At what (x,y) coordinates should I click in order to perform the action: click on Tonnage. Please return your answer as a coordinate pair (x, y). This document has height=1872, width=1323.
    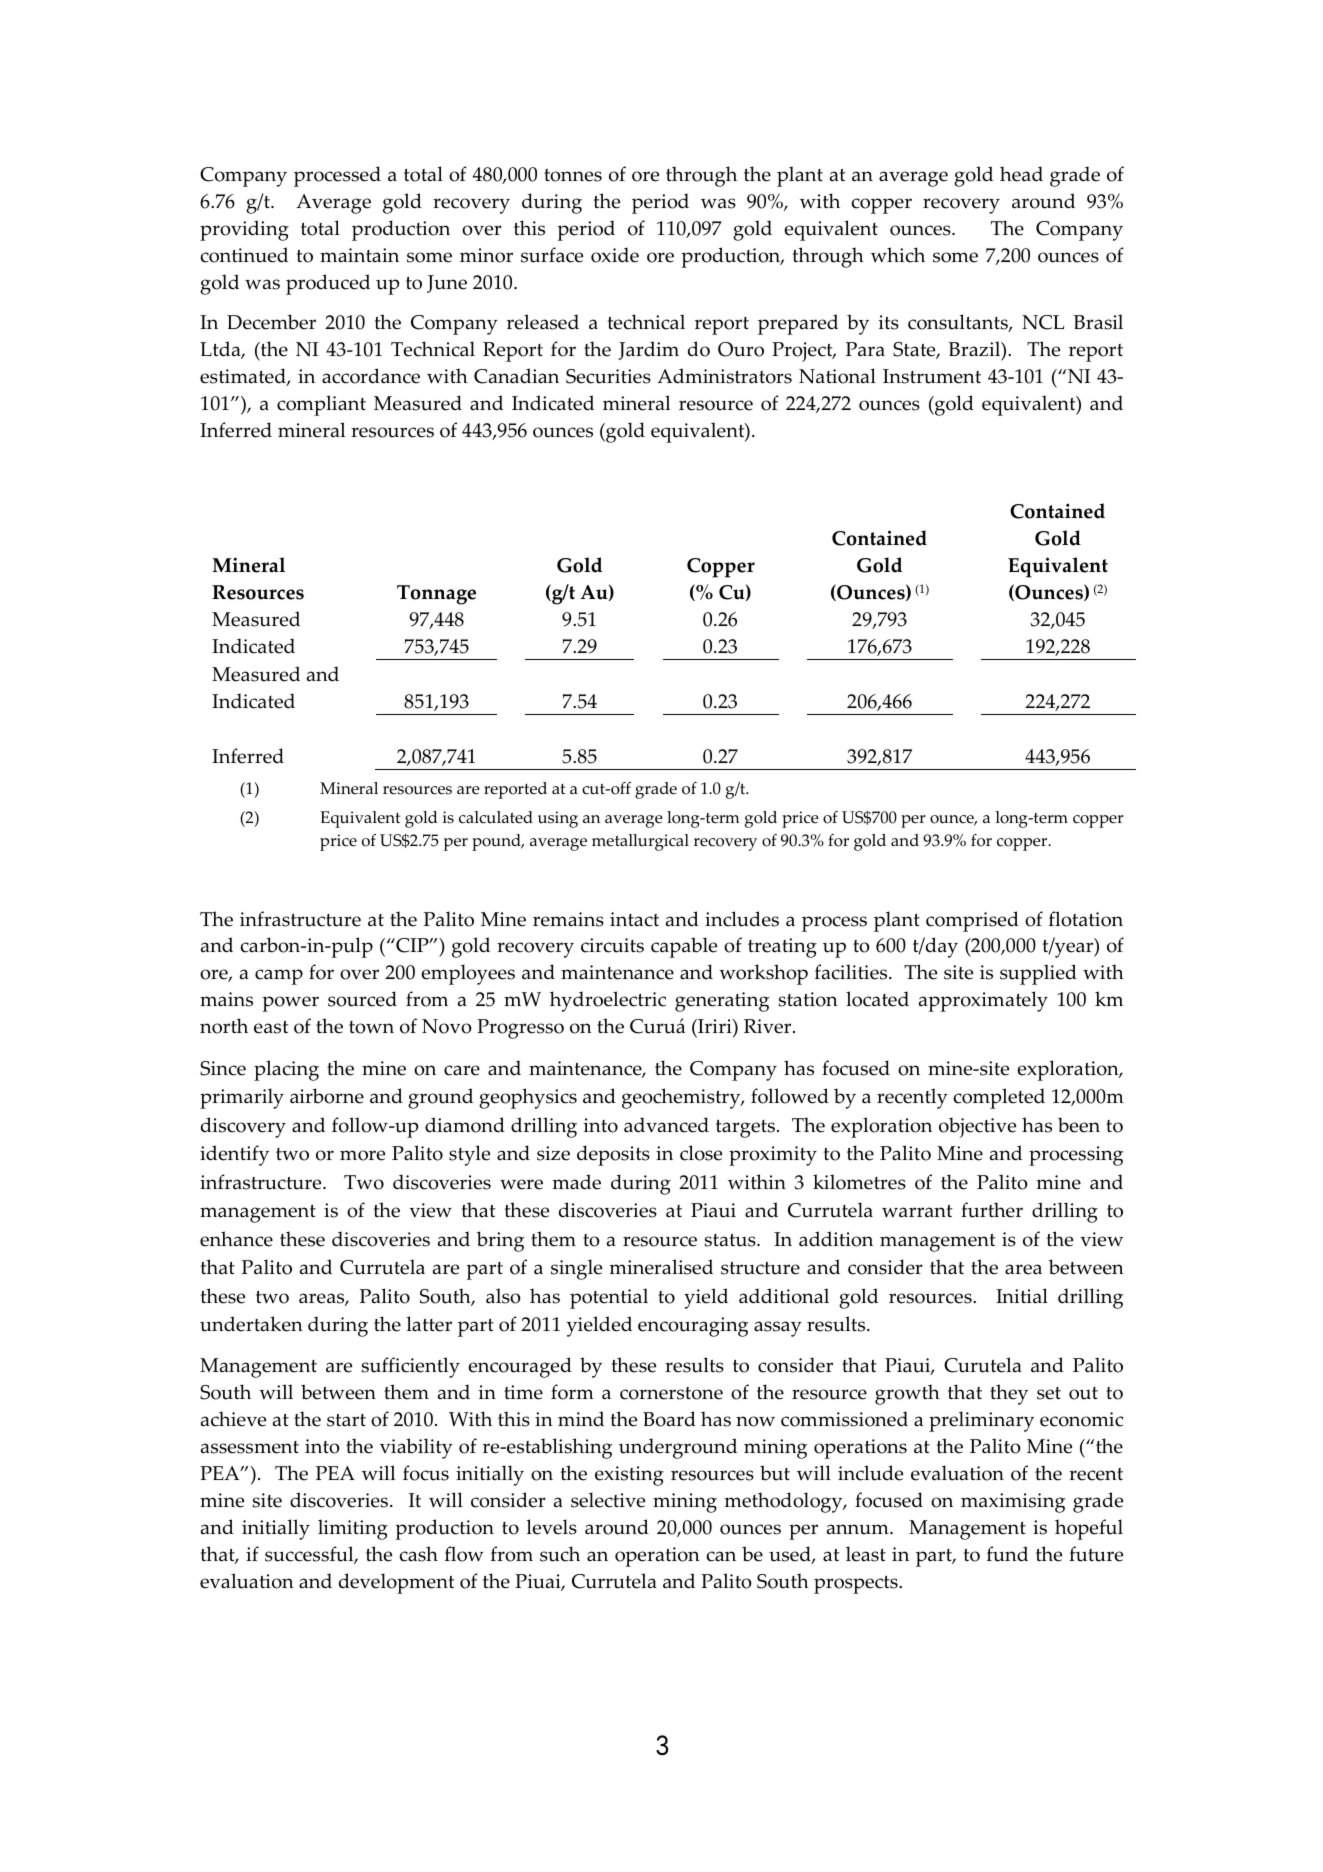
    Looking at the image, I should click on (436, 595).
